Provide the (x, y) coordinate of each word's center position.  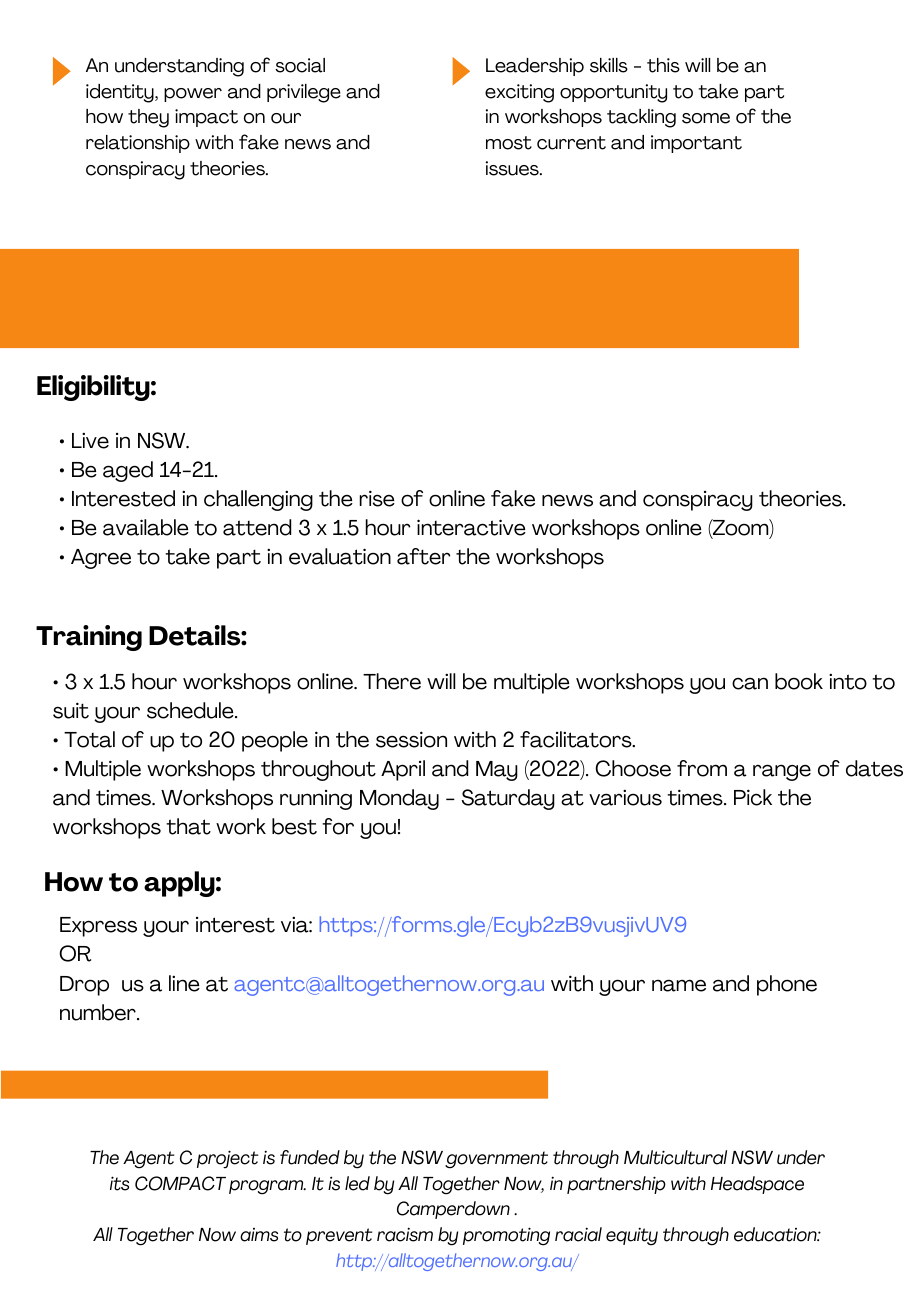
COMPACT (180, 1183)
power (193, 95)
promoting (506, 1236)
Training (89, 638)
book (799, 681)
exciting (519, 93)
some (706, 118)
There (392, 681)
